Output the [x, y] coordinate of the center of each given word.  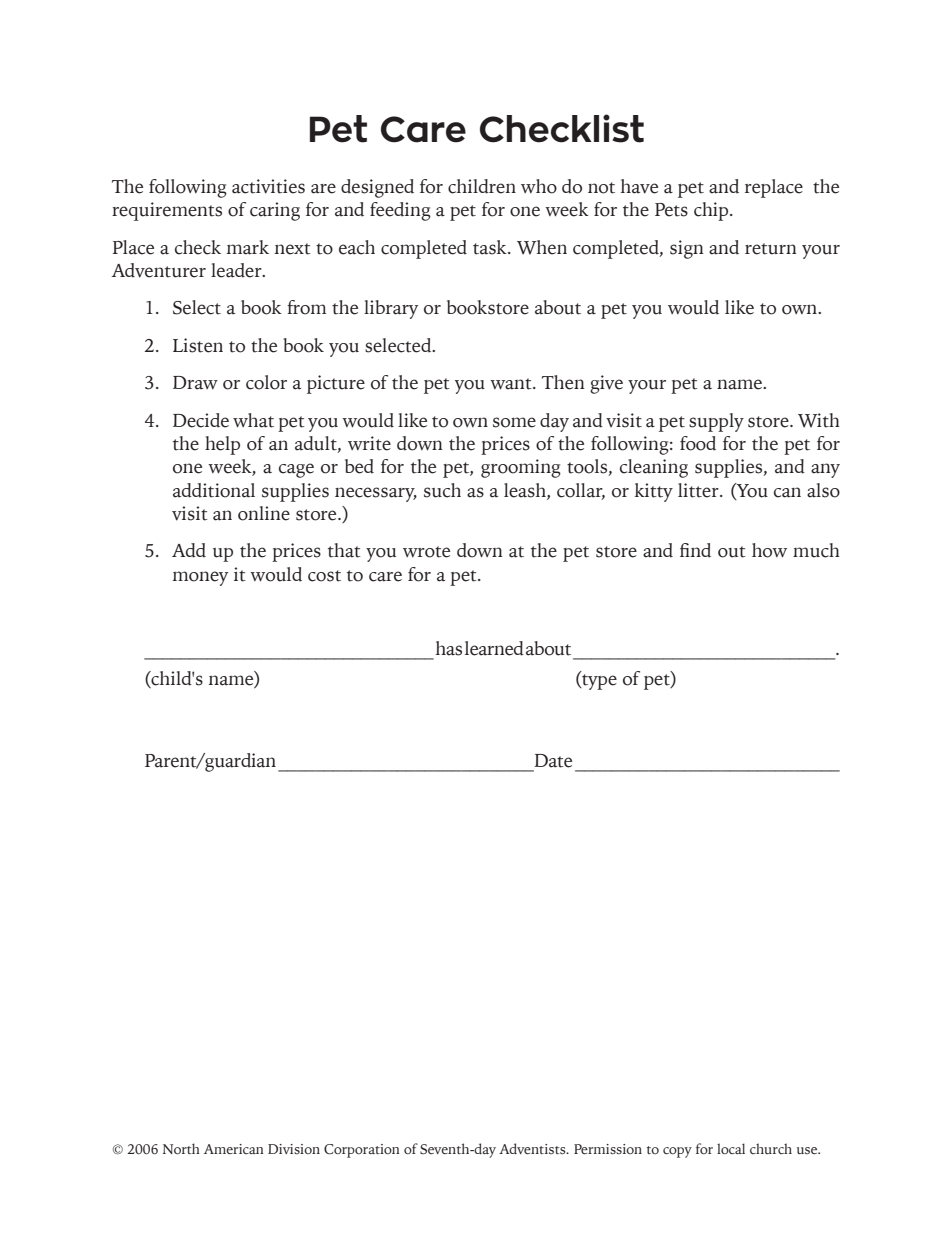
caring [275, 211]
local [731, 1148]
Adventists [533, 1149]
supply [716, 422]
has [449, 648]
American [234, 1149]
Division [294, 1149]
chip [712, 211]
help [222, 445]
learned [494, 648]
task [491, 247]
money [200, 578]
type [598, 681]
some [514, 422]
